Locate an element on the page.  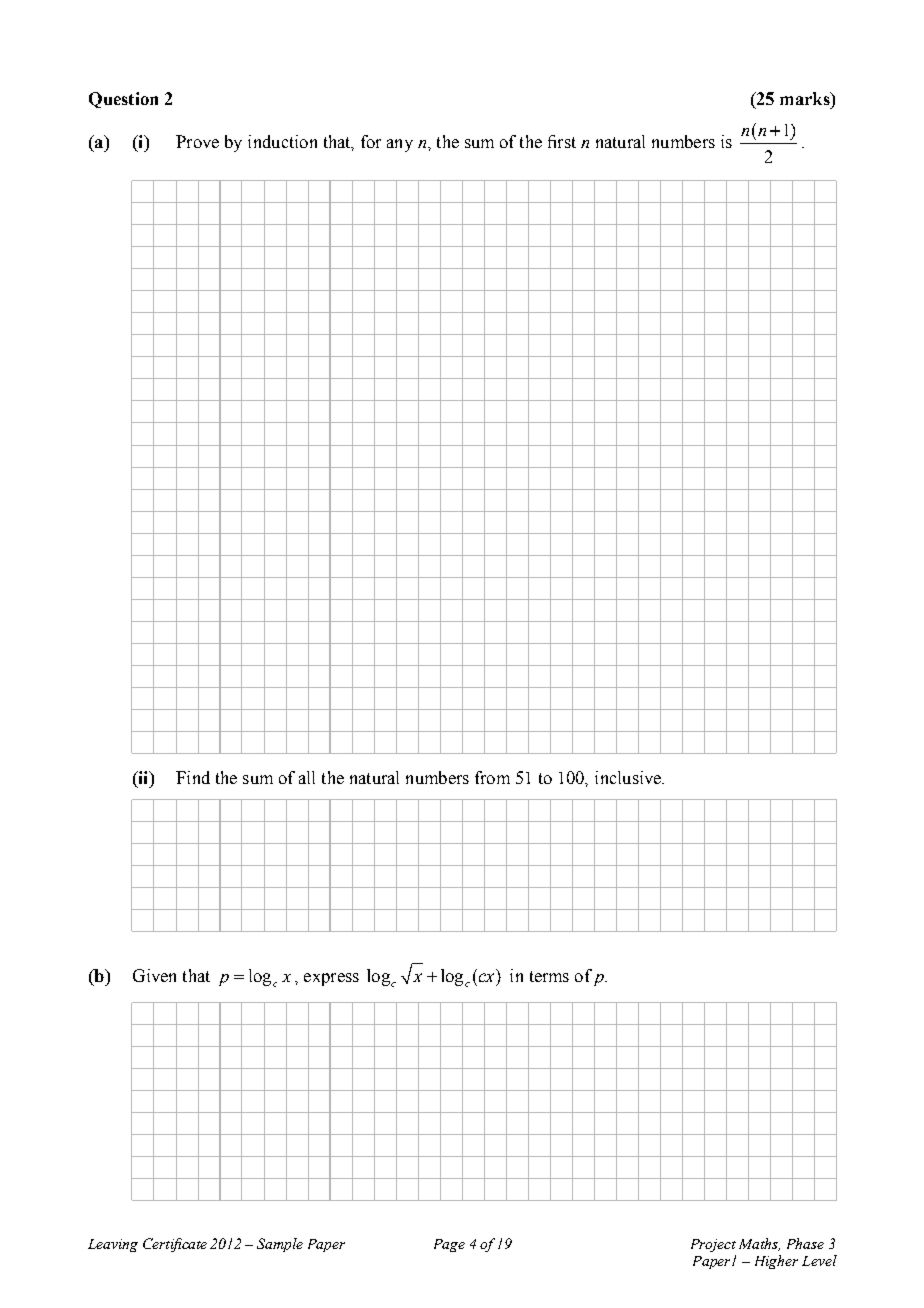
Maths is located at coordinates (759, 1244).
